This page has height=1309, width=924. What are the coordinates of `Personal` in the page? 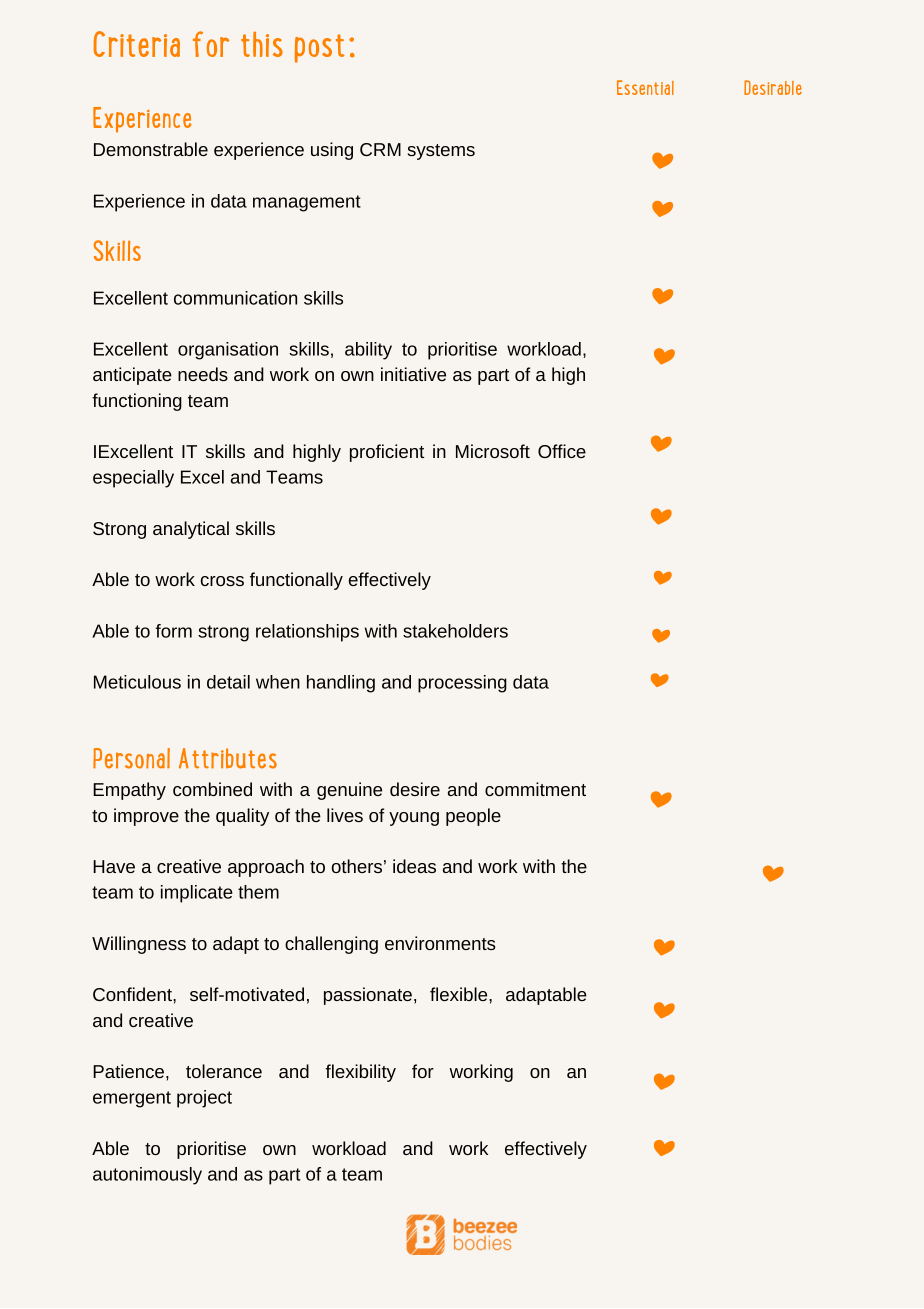 It's located at (131, 758).
